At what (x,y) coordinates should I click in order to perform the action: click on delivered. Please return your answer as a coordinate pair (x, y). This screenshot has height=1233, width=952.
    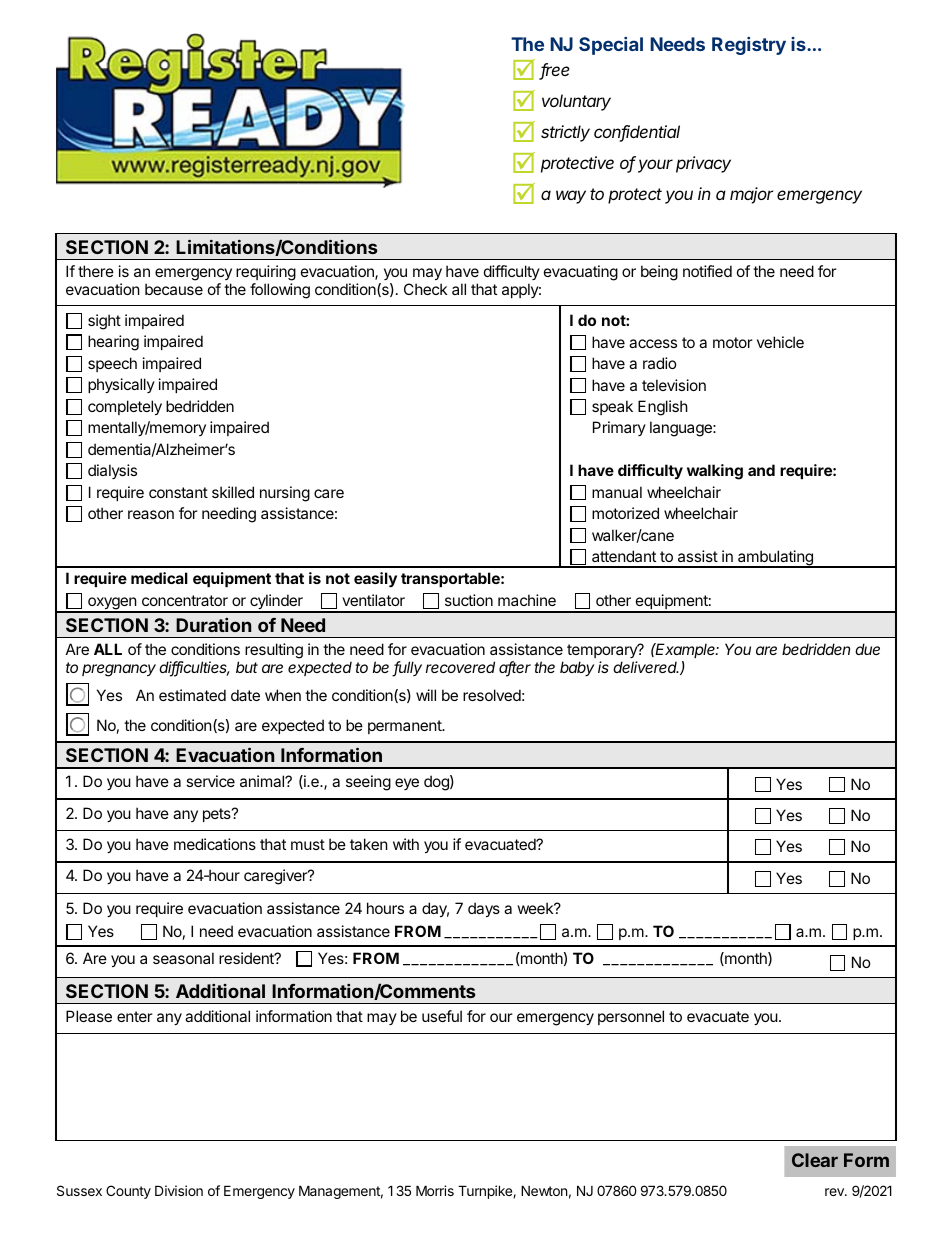
    Looking at the image, I should click on (646, 667).
